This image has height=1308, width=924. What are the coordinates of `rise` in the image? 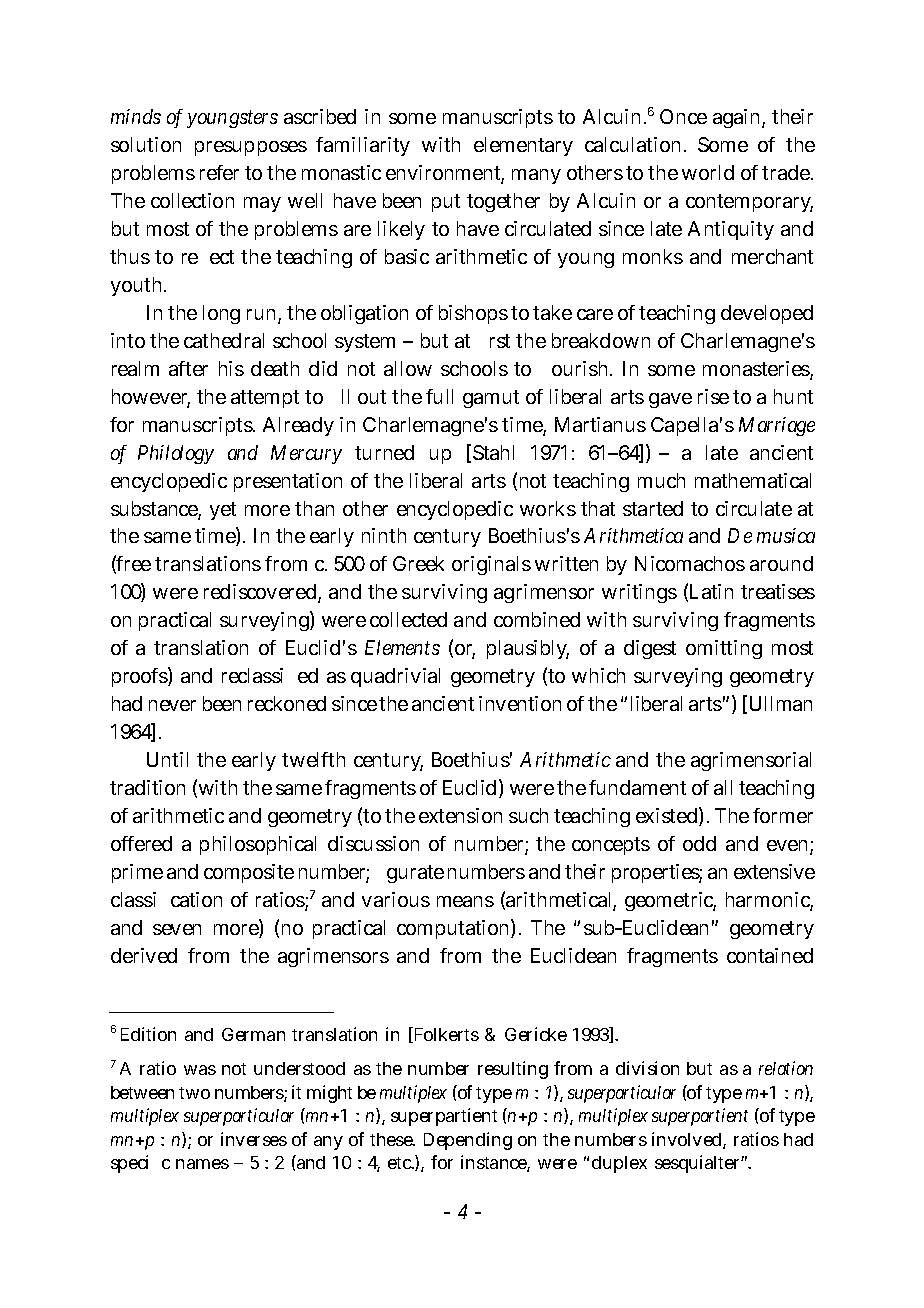 It's located at (713, 396).
